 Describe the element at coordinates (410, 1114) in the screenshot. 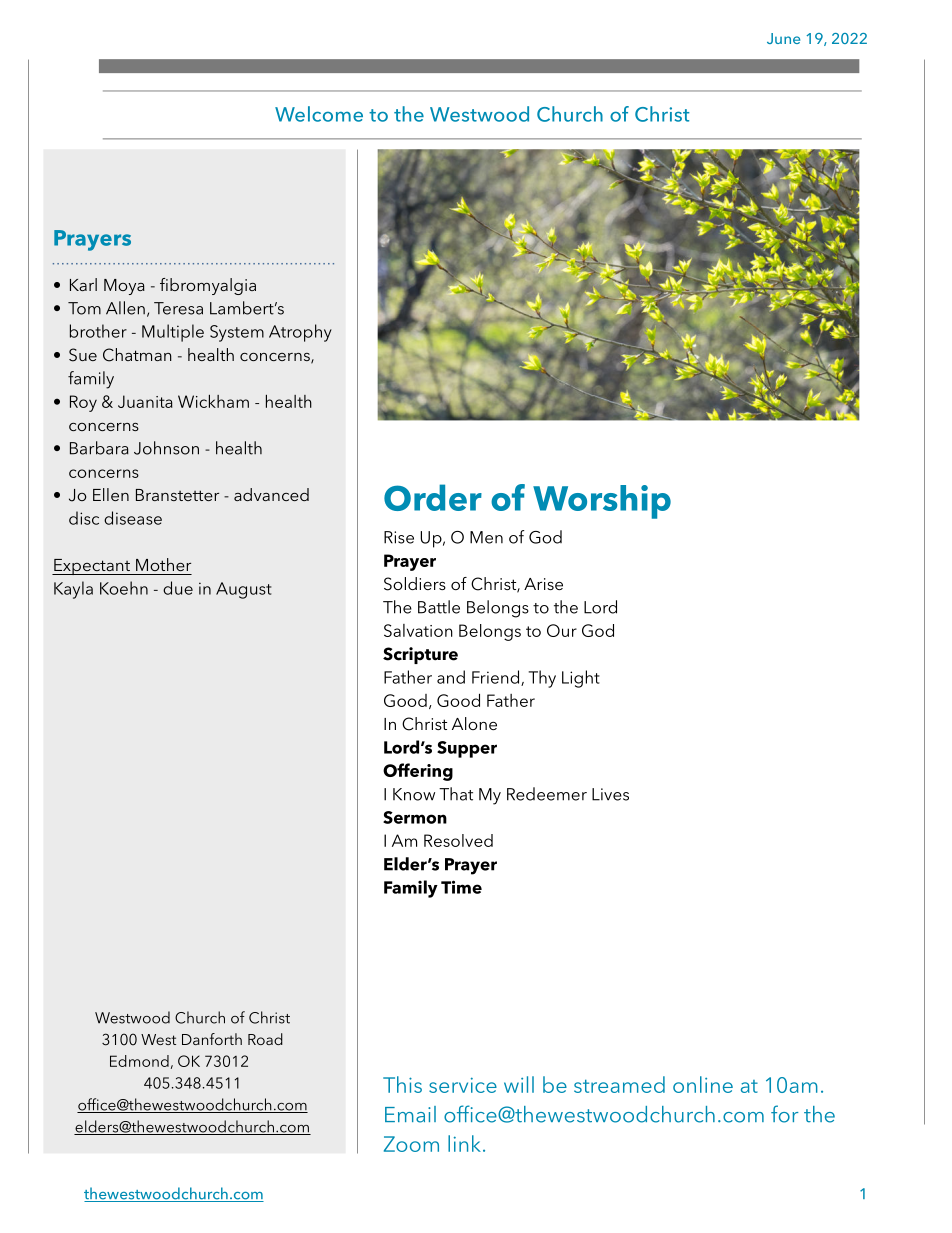

I see `Email` at that location.
